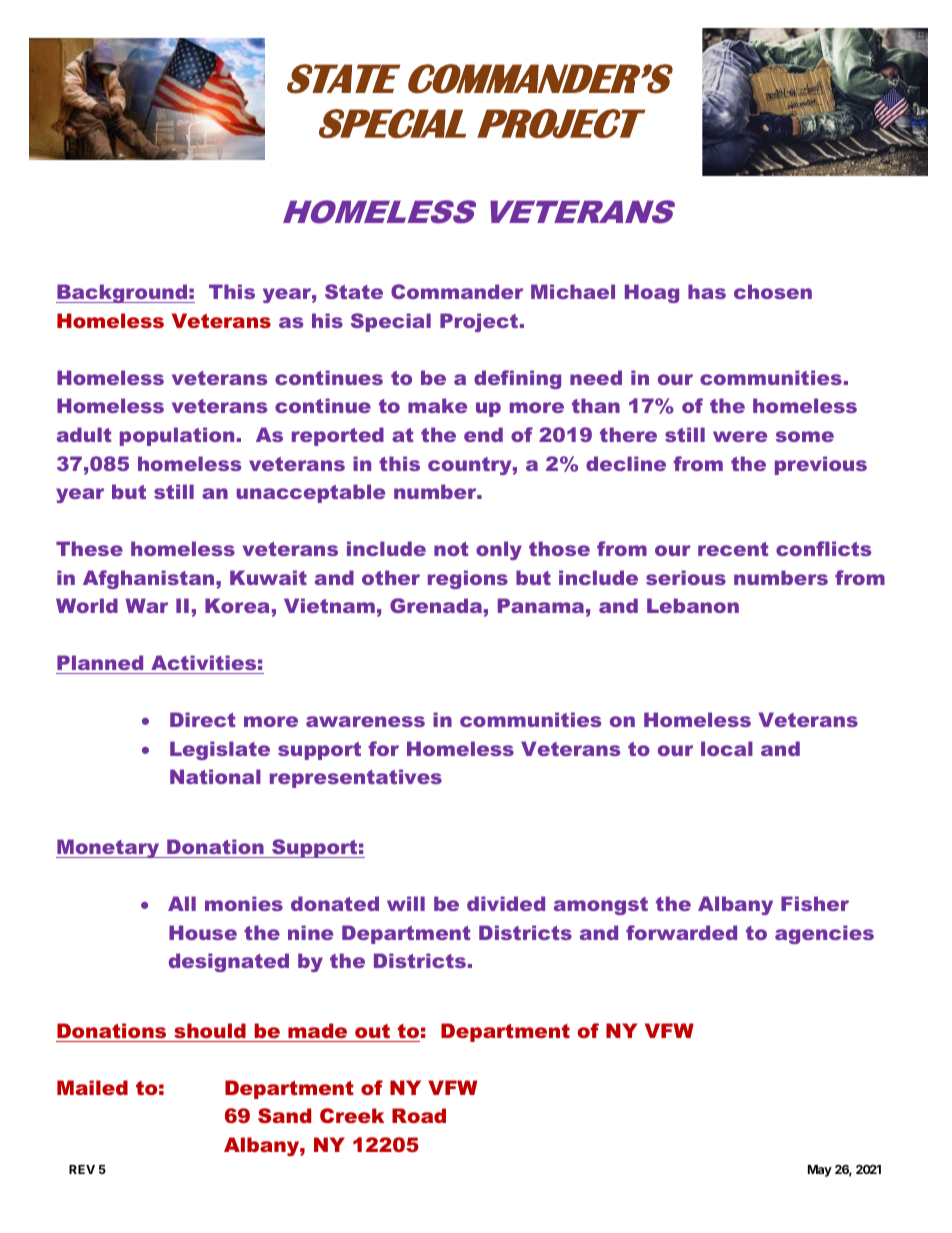  I want to click on awareness, so click(365, 721).
